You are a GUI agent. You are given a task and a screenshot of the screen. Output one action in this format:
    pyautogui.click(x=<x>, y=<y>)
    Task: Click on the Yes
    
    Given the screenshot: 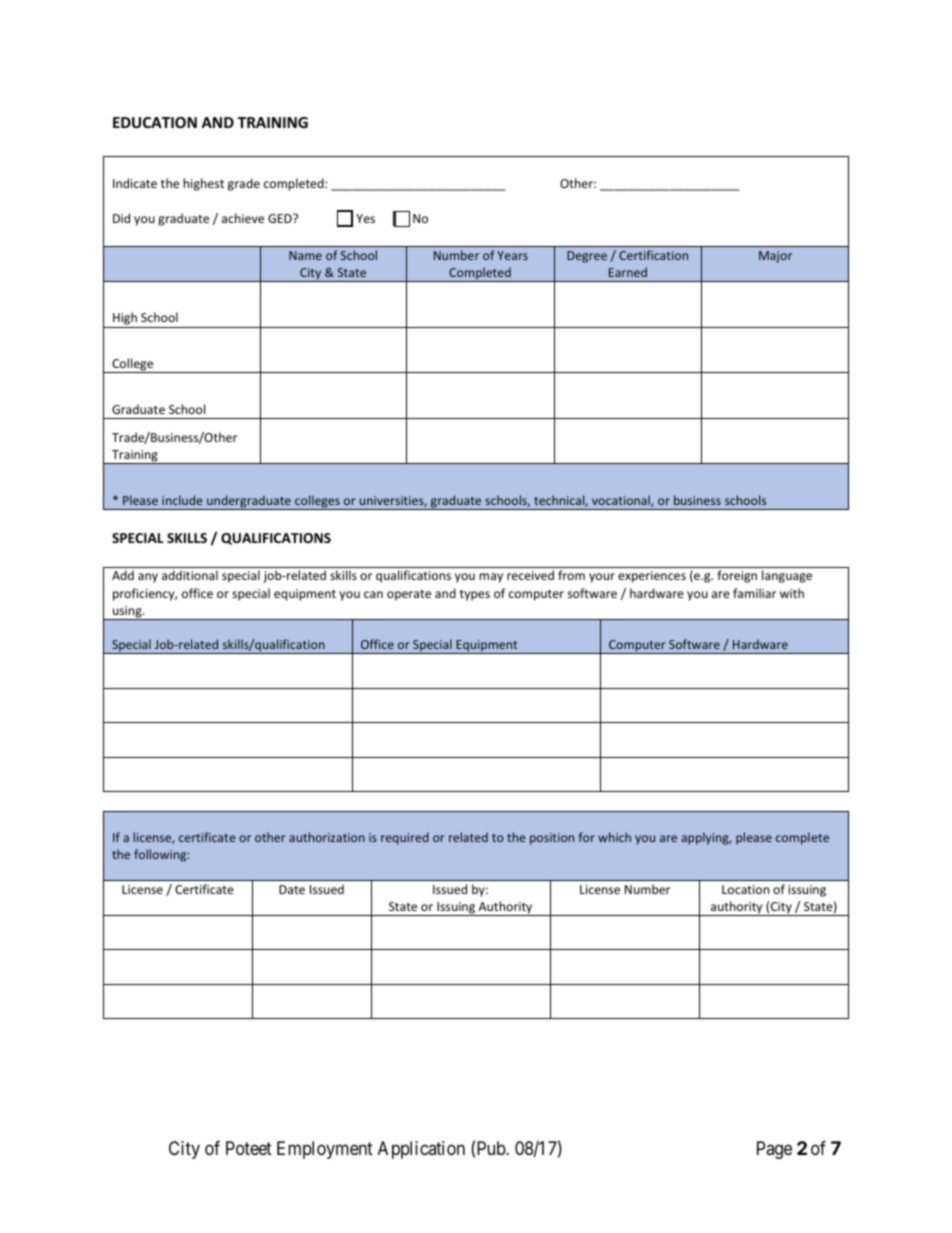 What is the action you would take?
    pyautogui.click(x=365, y=218)
